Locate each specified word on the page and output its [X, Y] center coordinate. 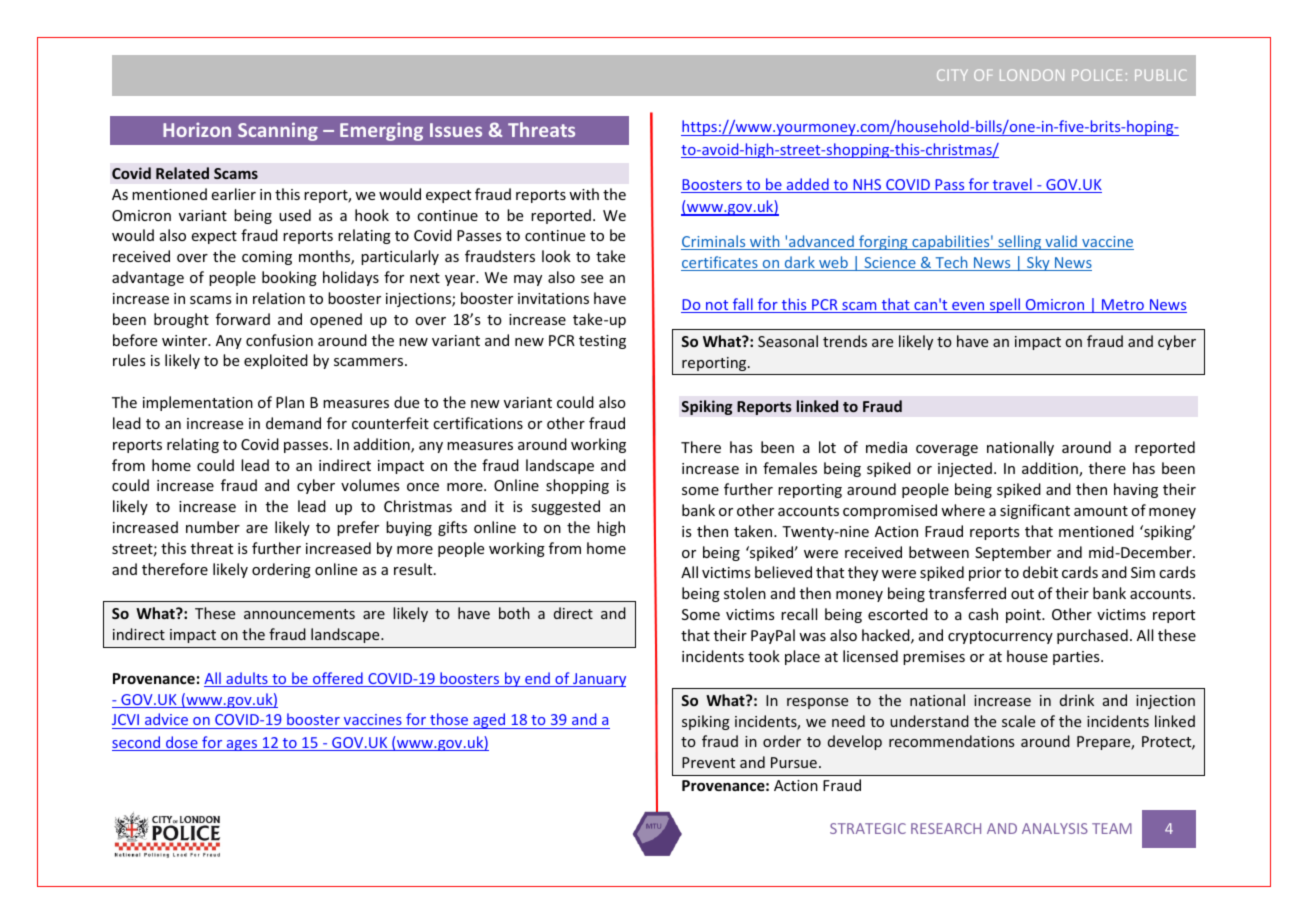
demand [293, 423]
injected [965, 469]
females [790, 468]
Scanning [278, 131]
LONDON [1032, 75]
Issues [456, 130]
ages [242, 745]
